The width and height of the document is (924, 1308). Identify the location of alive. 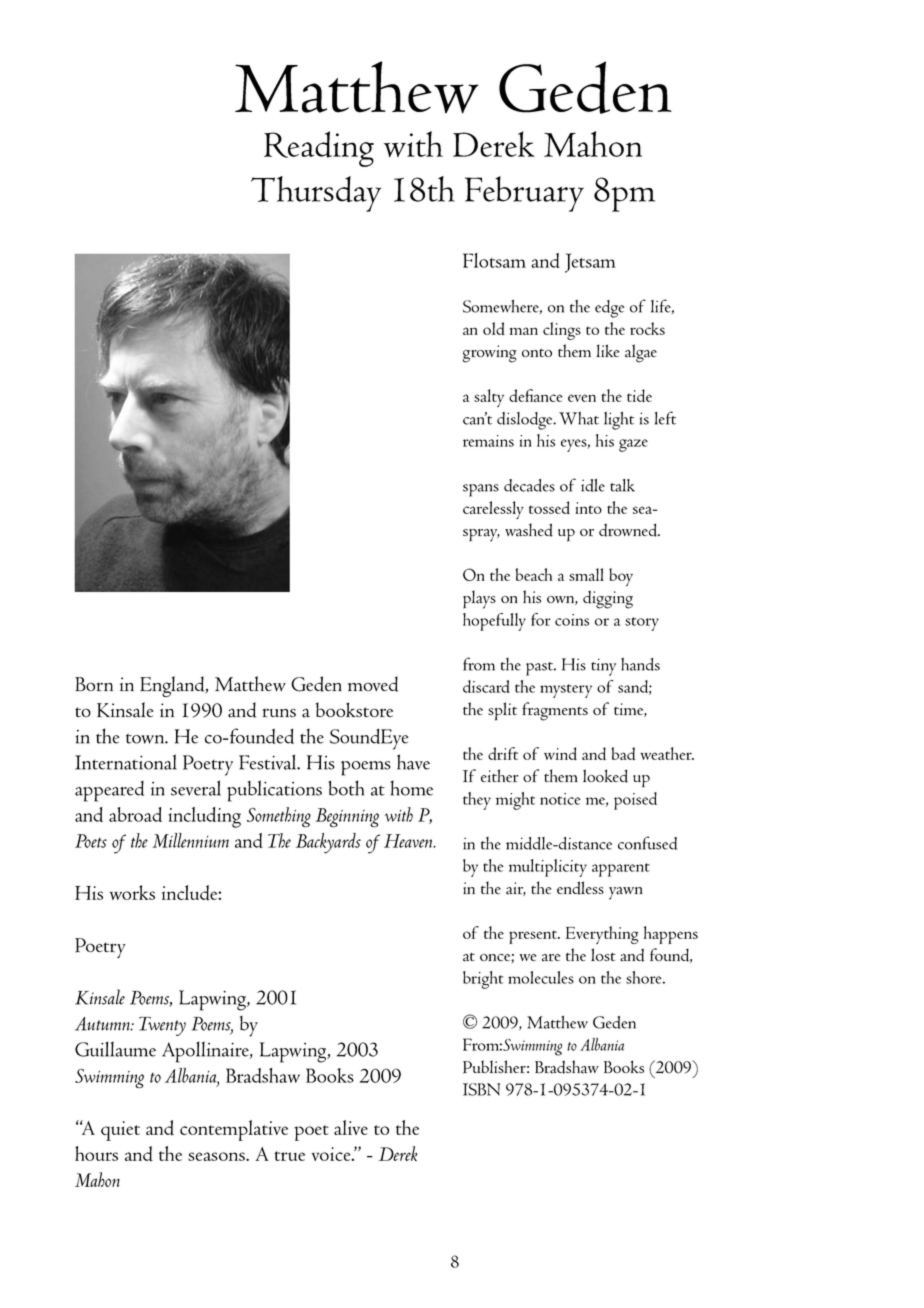
(351, 1127).
